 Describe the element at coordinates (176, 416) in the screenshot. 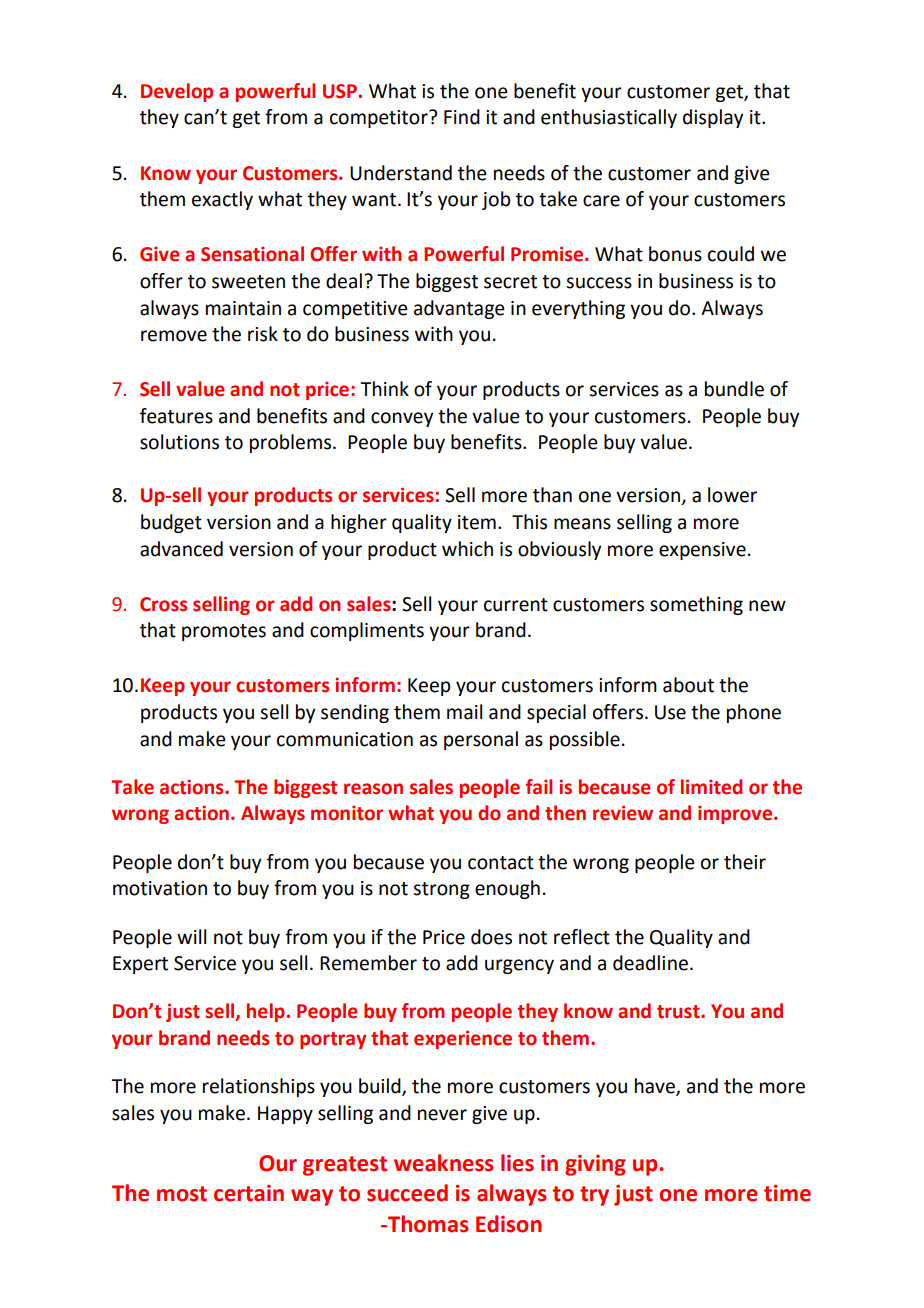

I see `features` at that location.
